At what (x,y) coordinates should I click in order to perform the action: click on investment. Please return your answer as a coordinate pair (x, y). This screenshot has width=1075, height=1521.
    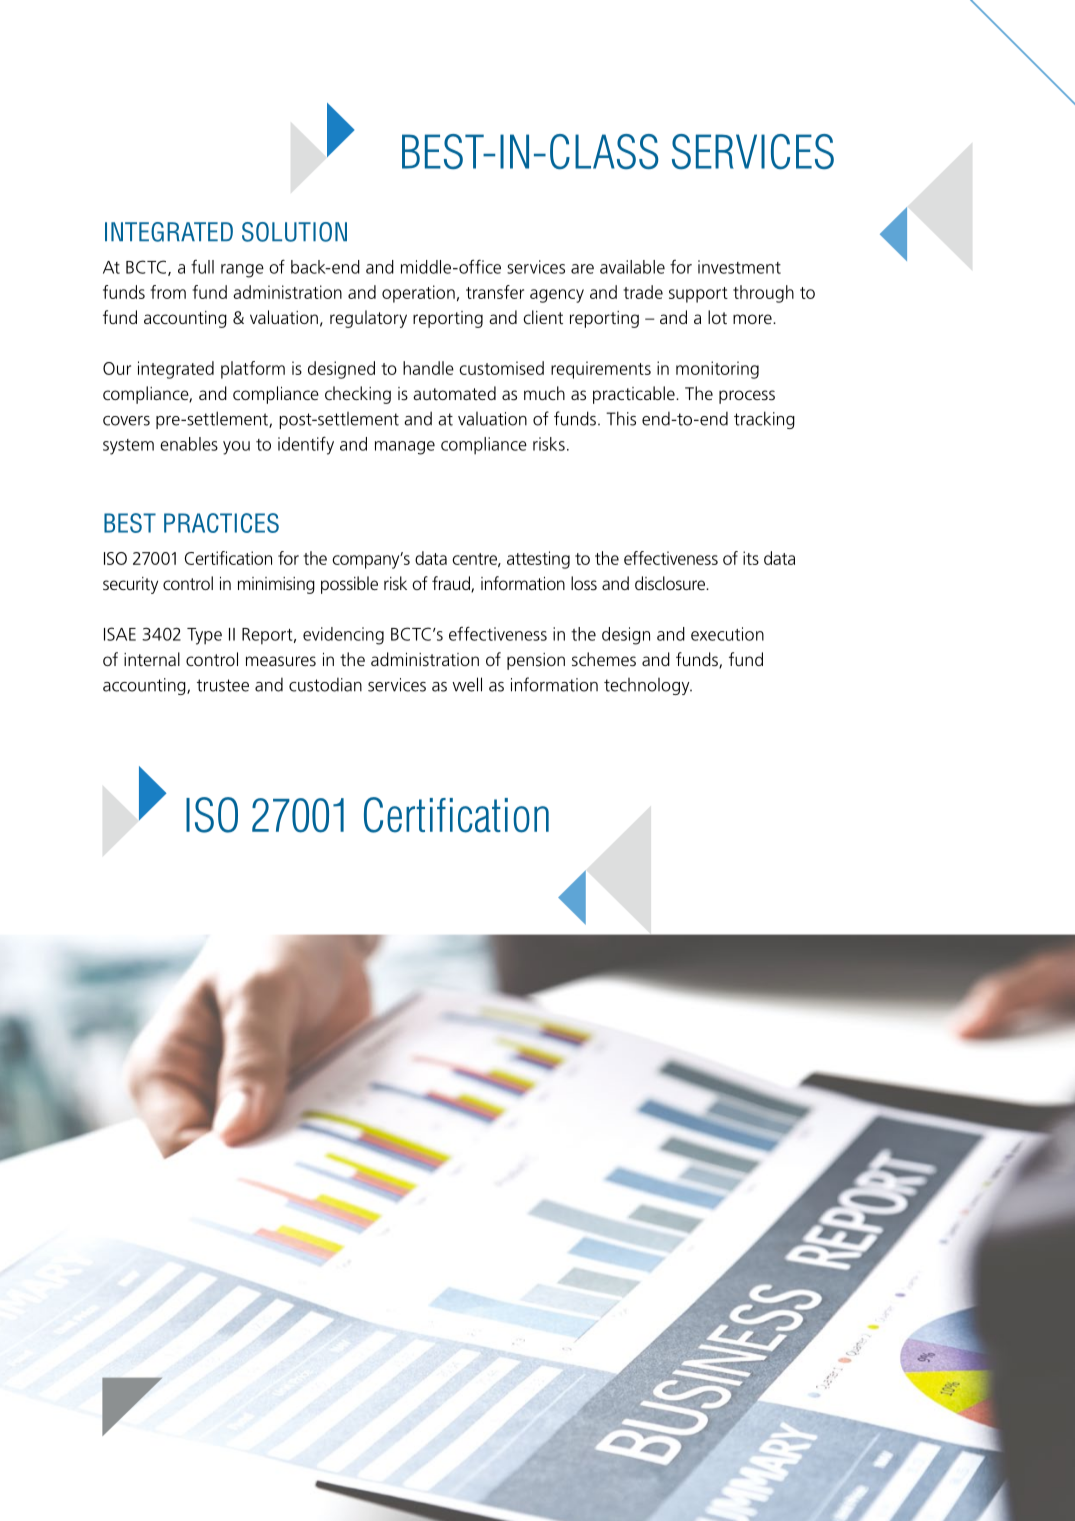
    Looking at the image, I should click on (739, 267).
